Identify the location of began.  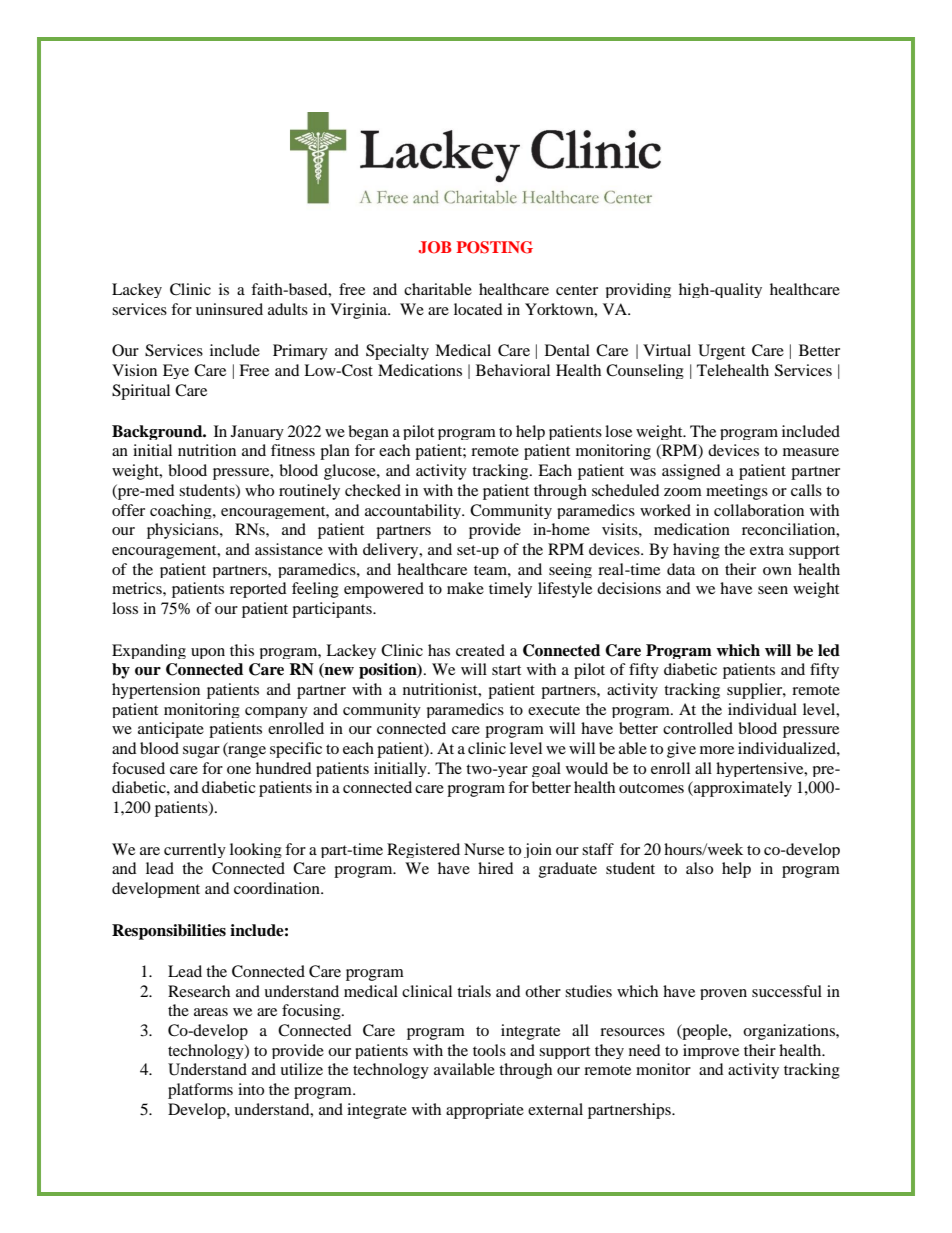
(368, 432).
